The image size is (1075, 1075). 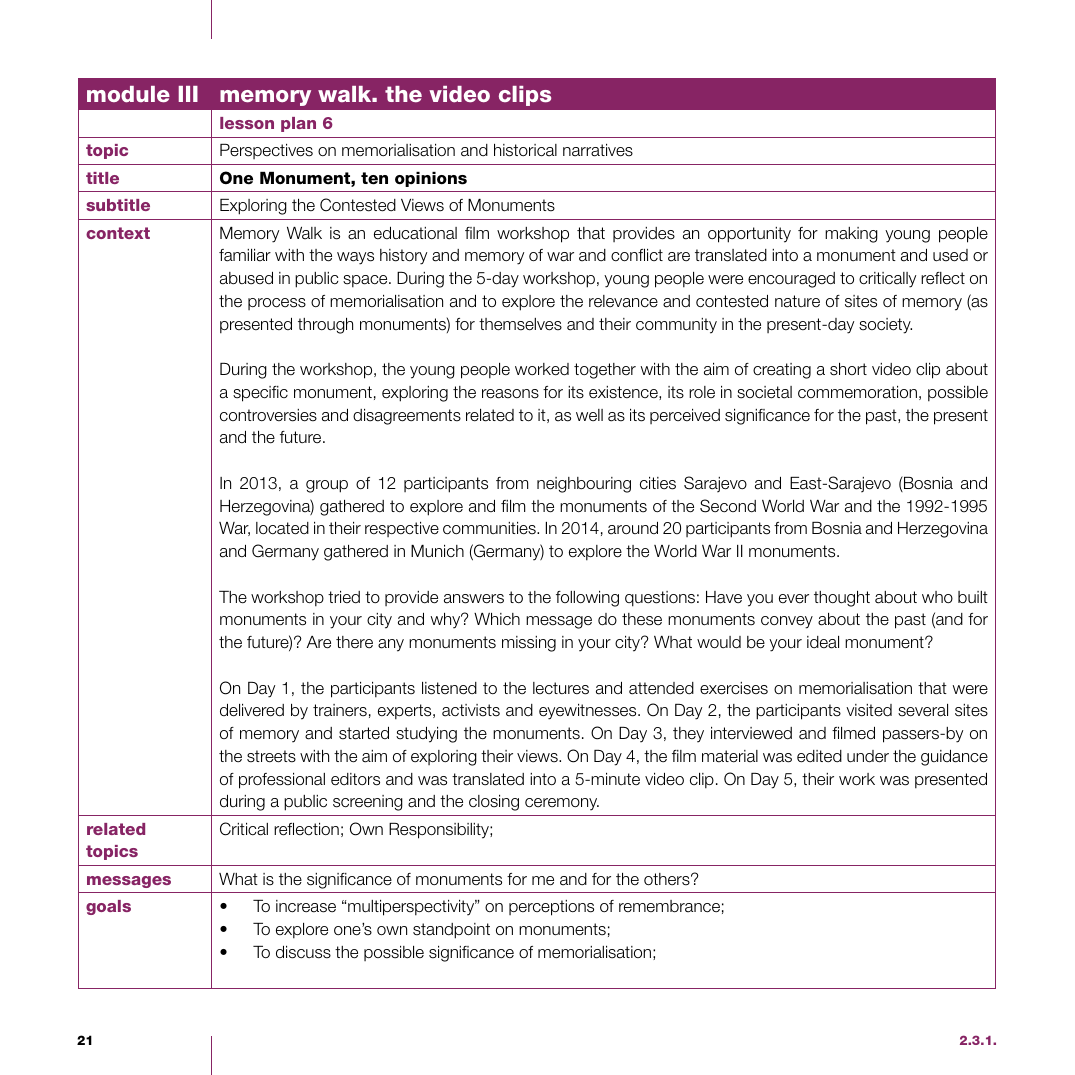 What do you see at coordinates (306, 906) in the screenshot?
I see `increase` at bounding box center [306, 906].
